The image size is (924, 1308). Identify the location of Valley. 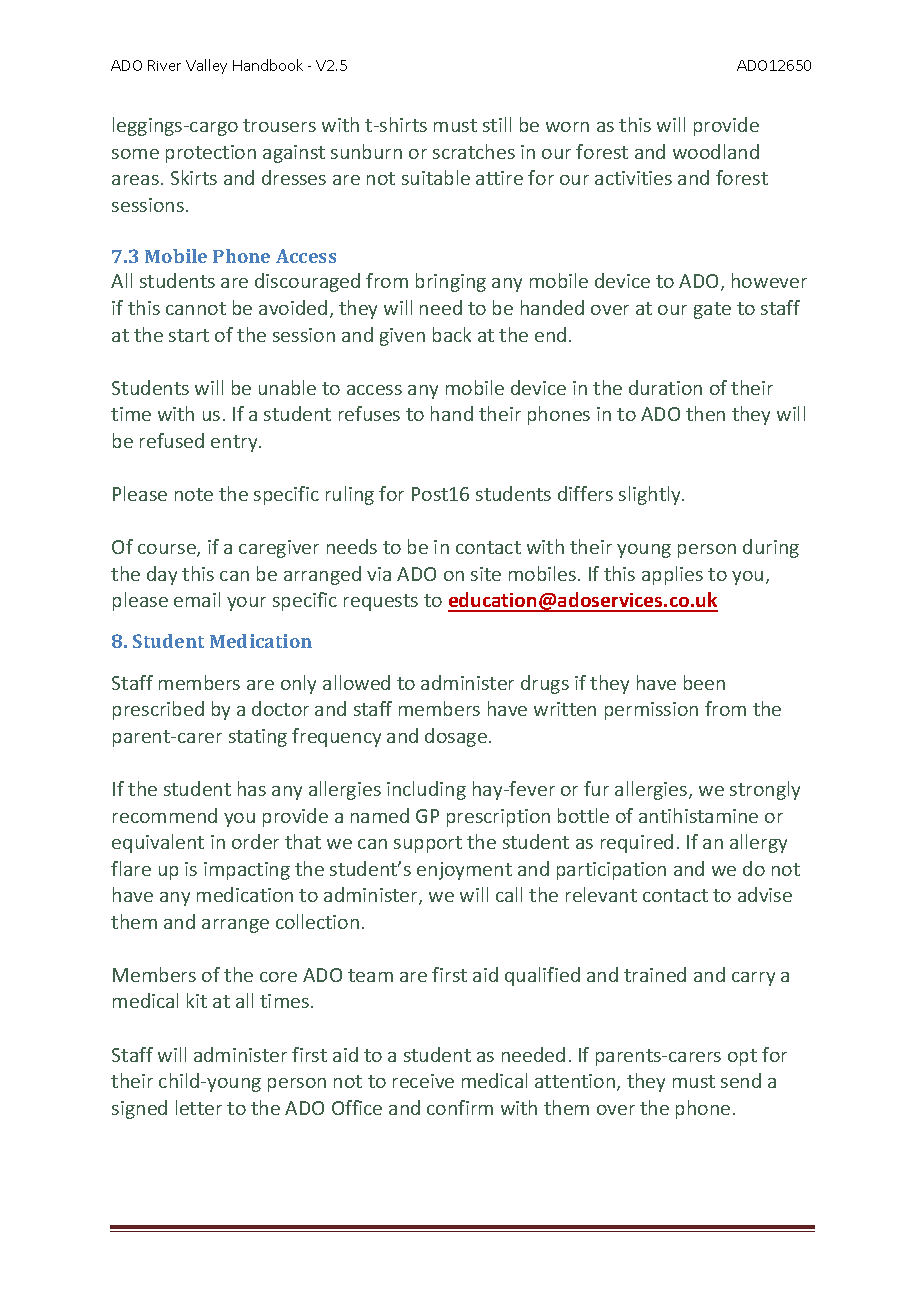
(206, 66).
